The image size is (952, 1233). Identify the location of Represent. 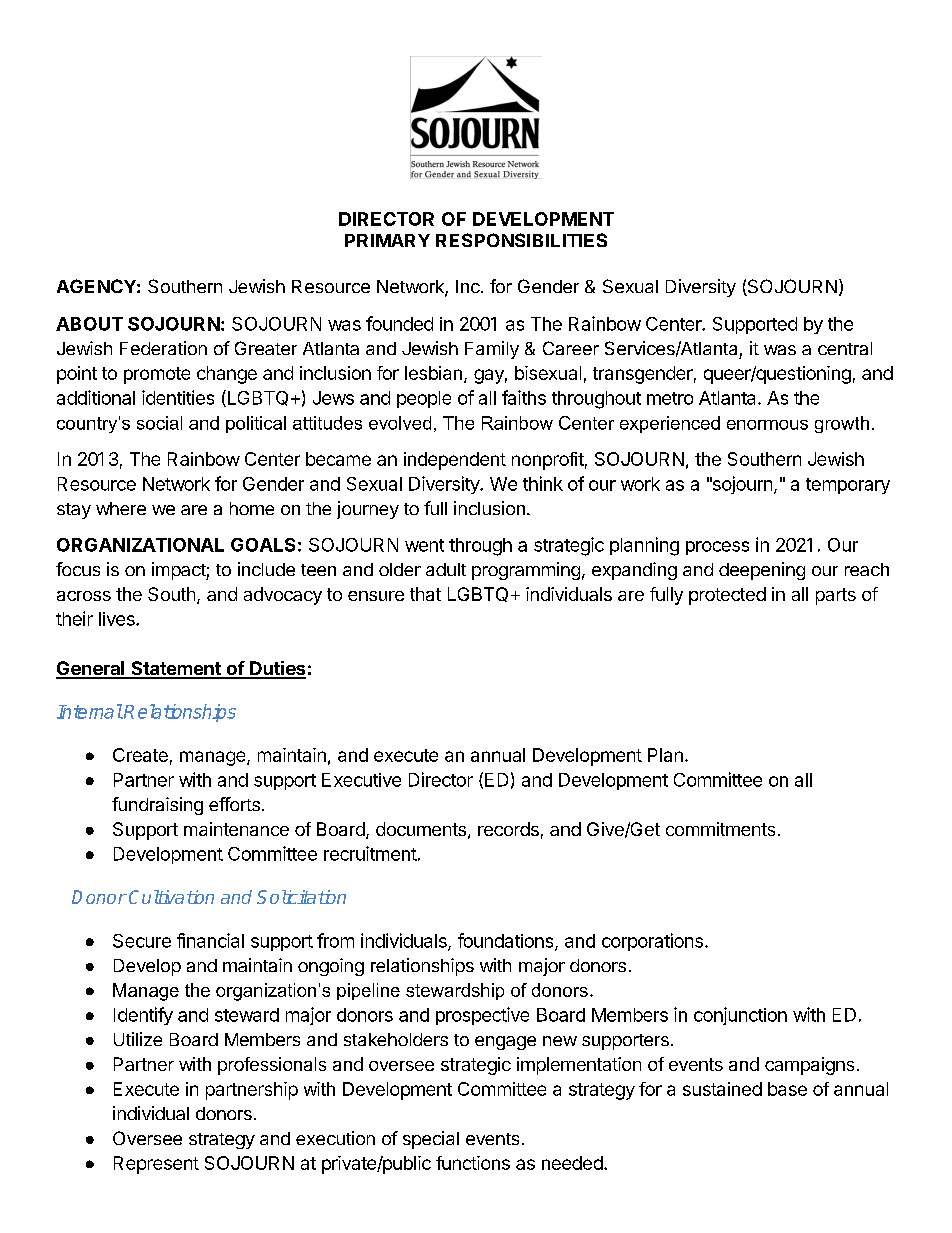
(156, 1165).
